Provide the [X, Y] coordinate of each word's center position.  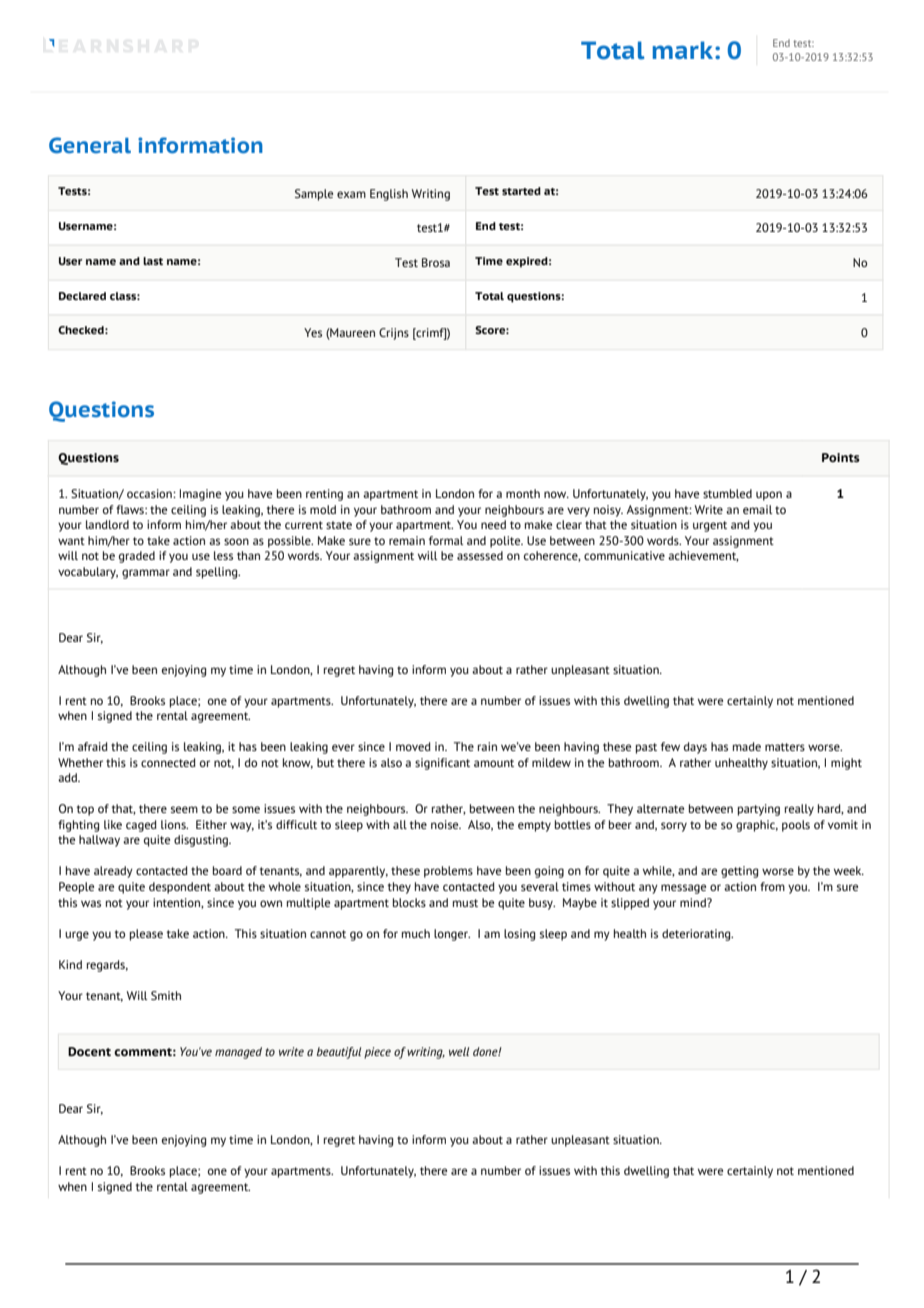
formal [446, 540]
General [90, 145]
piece [377, 1053]
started [521, 191]
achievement [703, 556]
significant [442, 764]
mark [684, 50]
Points [841, 457]
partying [759, 810]
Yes [313, 332]
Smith [166, 995]
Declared [82, 296]
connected [168, 762]
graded [137, 557]
